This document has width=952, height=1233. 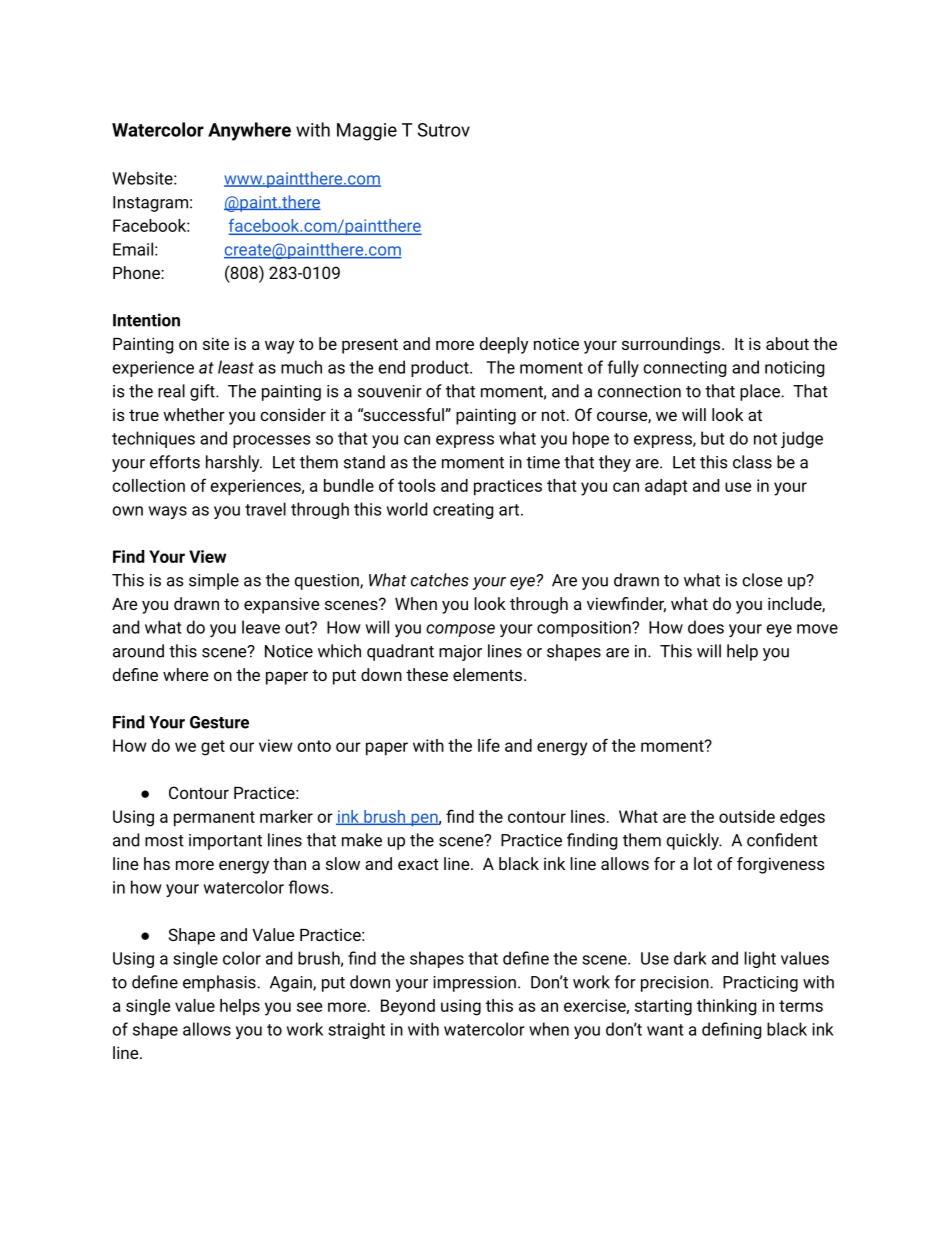 I want to click on Instagram, so click(x=150, y=204).
